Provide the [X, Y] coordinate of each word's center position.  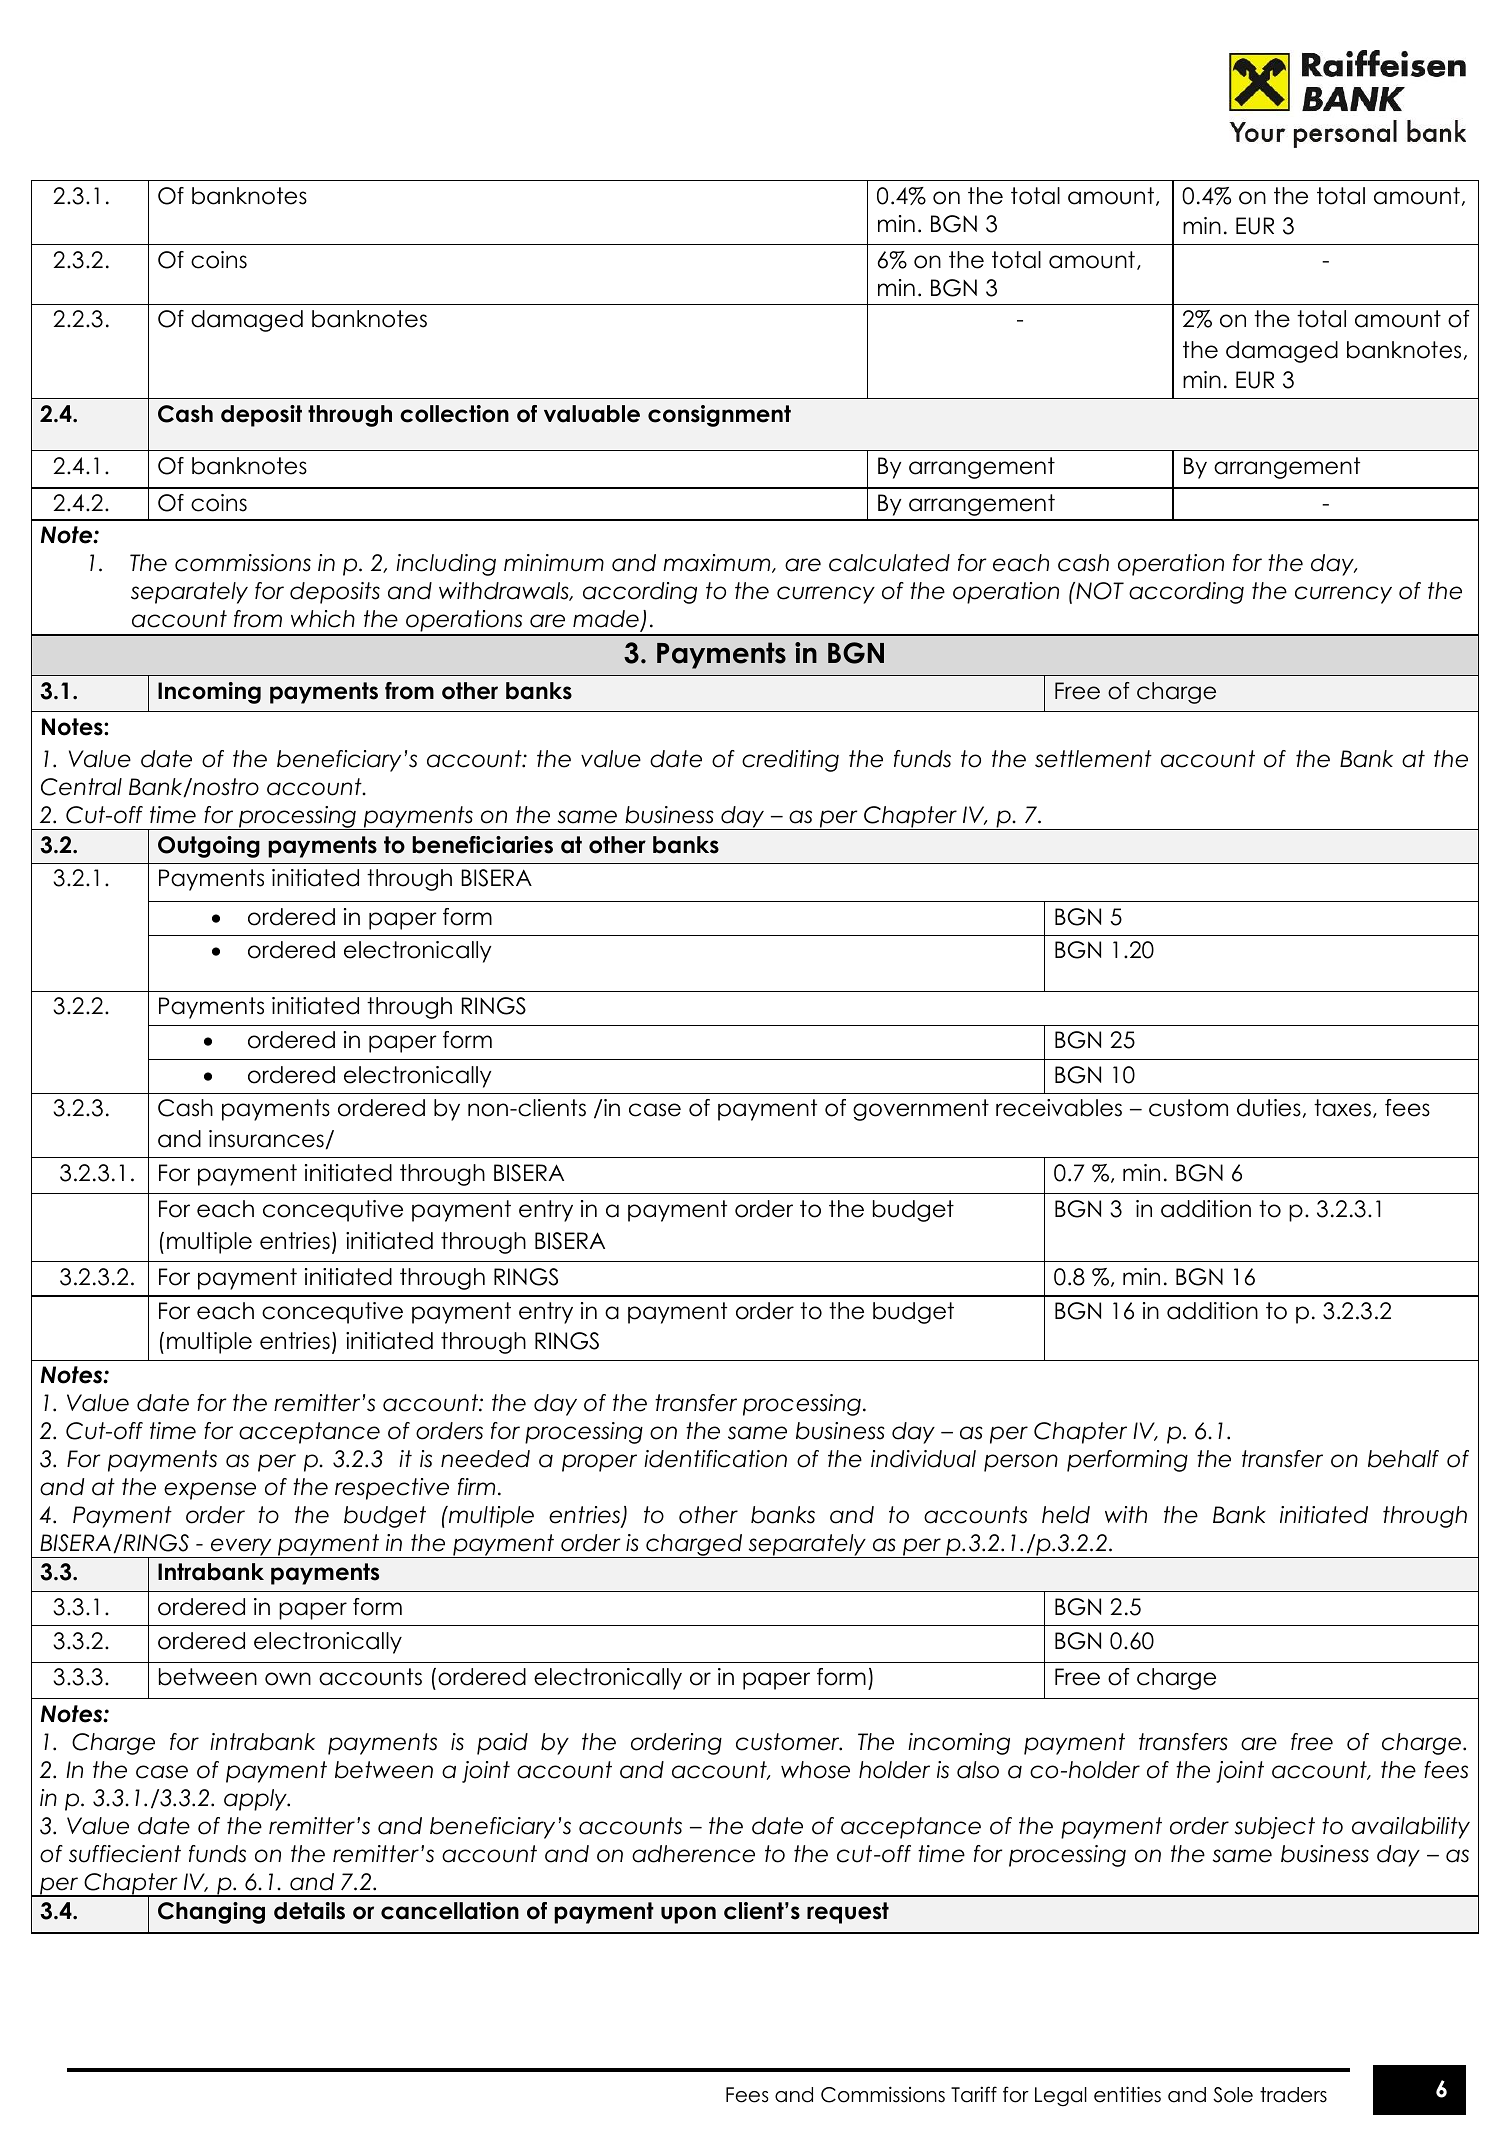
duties [1269, 1108]
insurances [266, 1139]
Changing [211, 1913]
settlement [1093, 759]
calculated [889, 563]
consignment [719, 416]
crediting [790, 761]
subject [1275, 1828]
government [921, 1110]
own [288, 1679]
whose [815, 1770]
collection [454, 414]
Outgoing [209, 847]
